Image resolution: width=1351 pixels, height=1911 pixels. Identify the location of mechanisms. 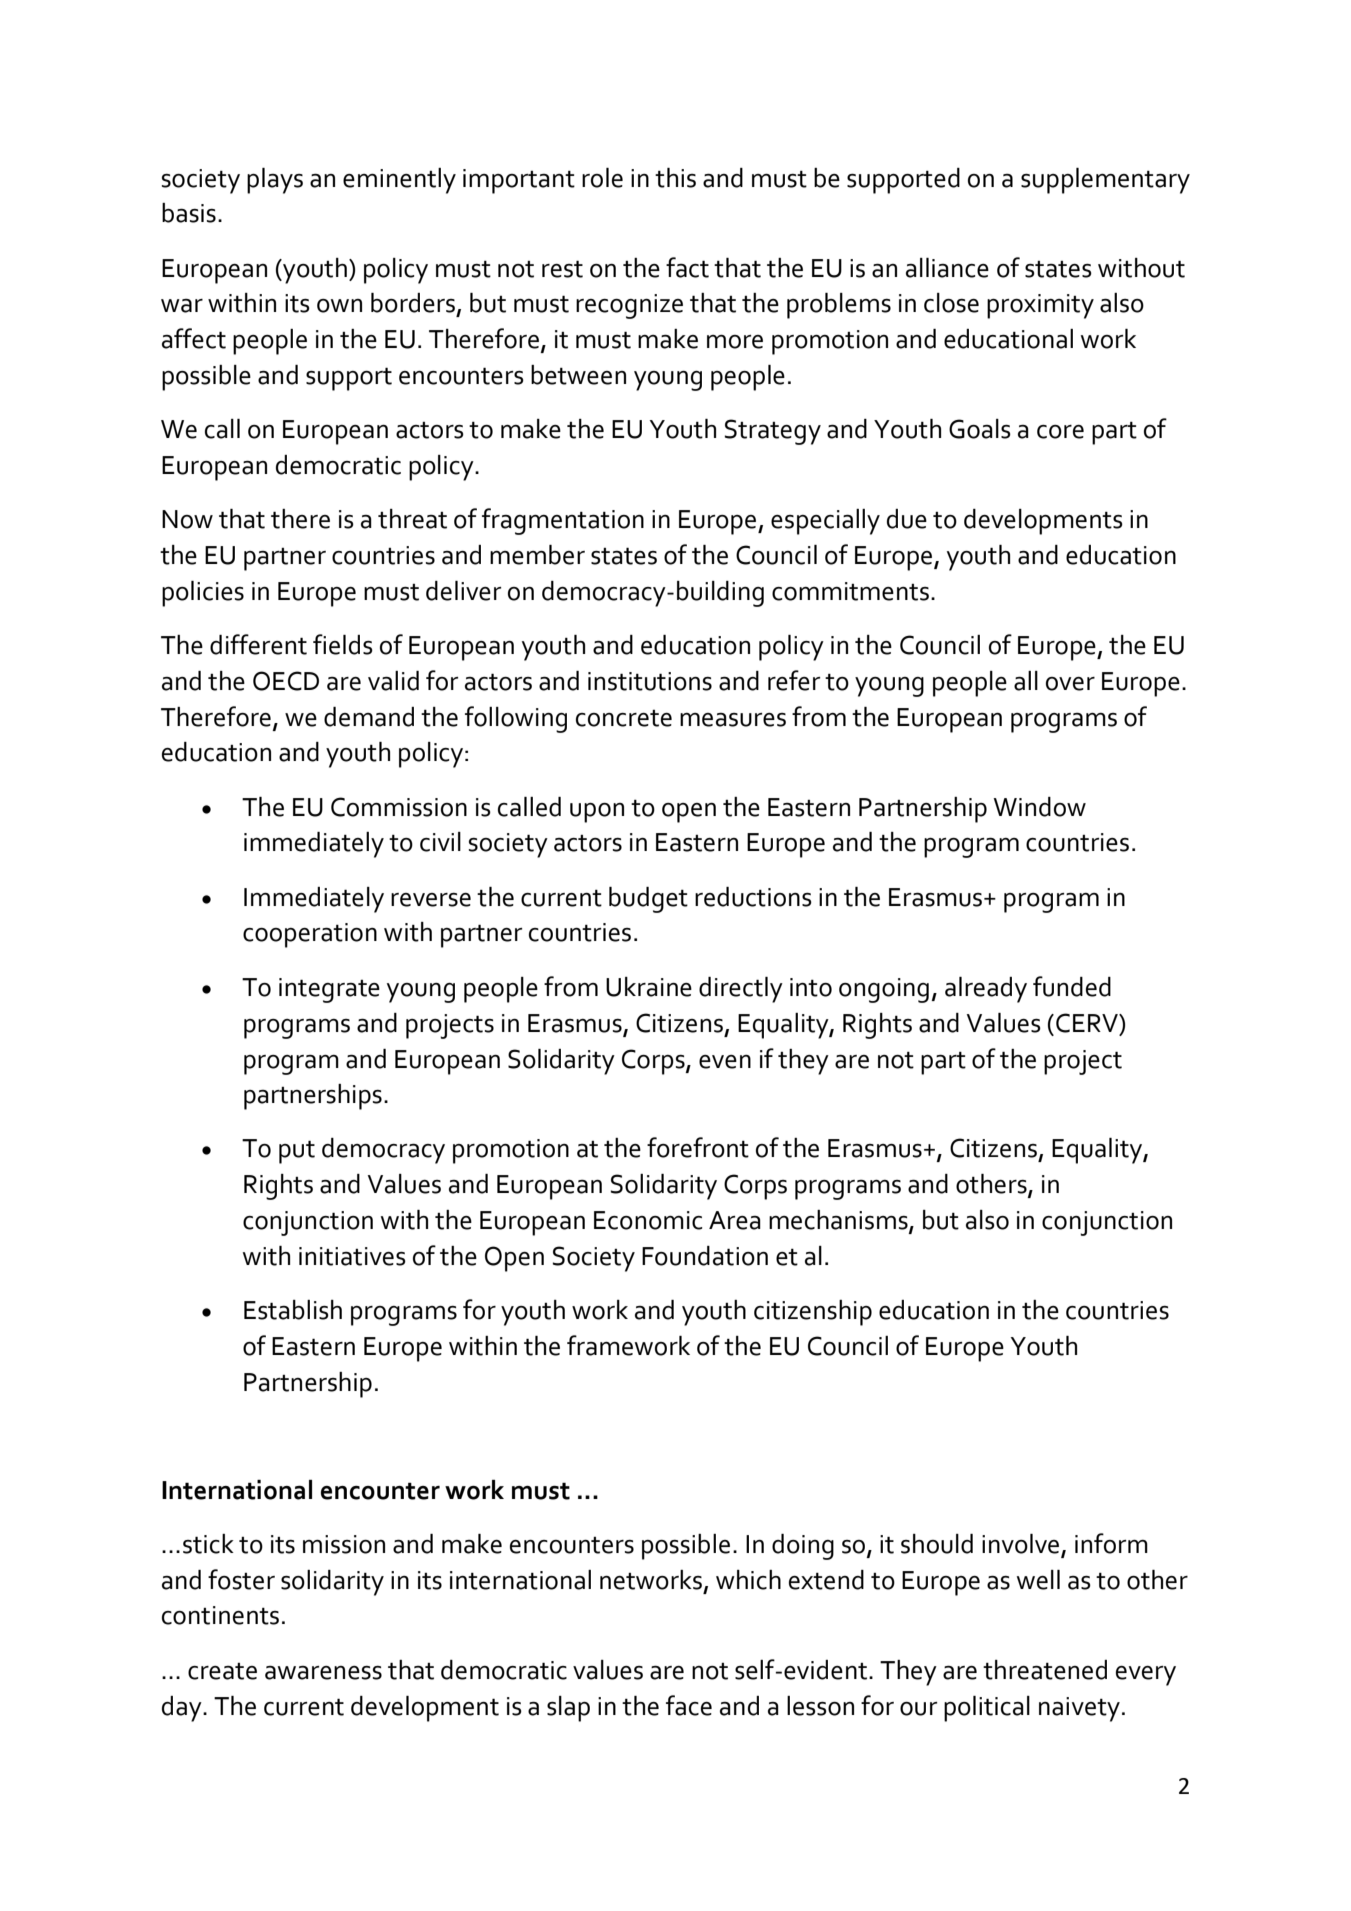
(839, 1221).
